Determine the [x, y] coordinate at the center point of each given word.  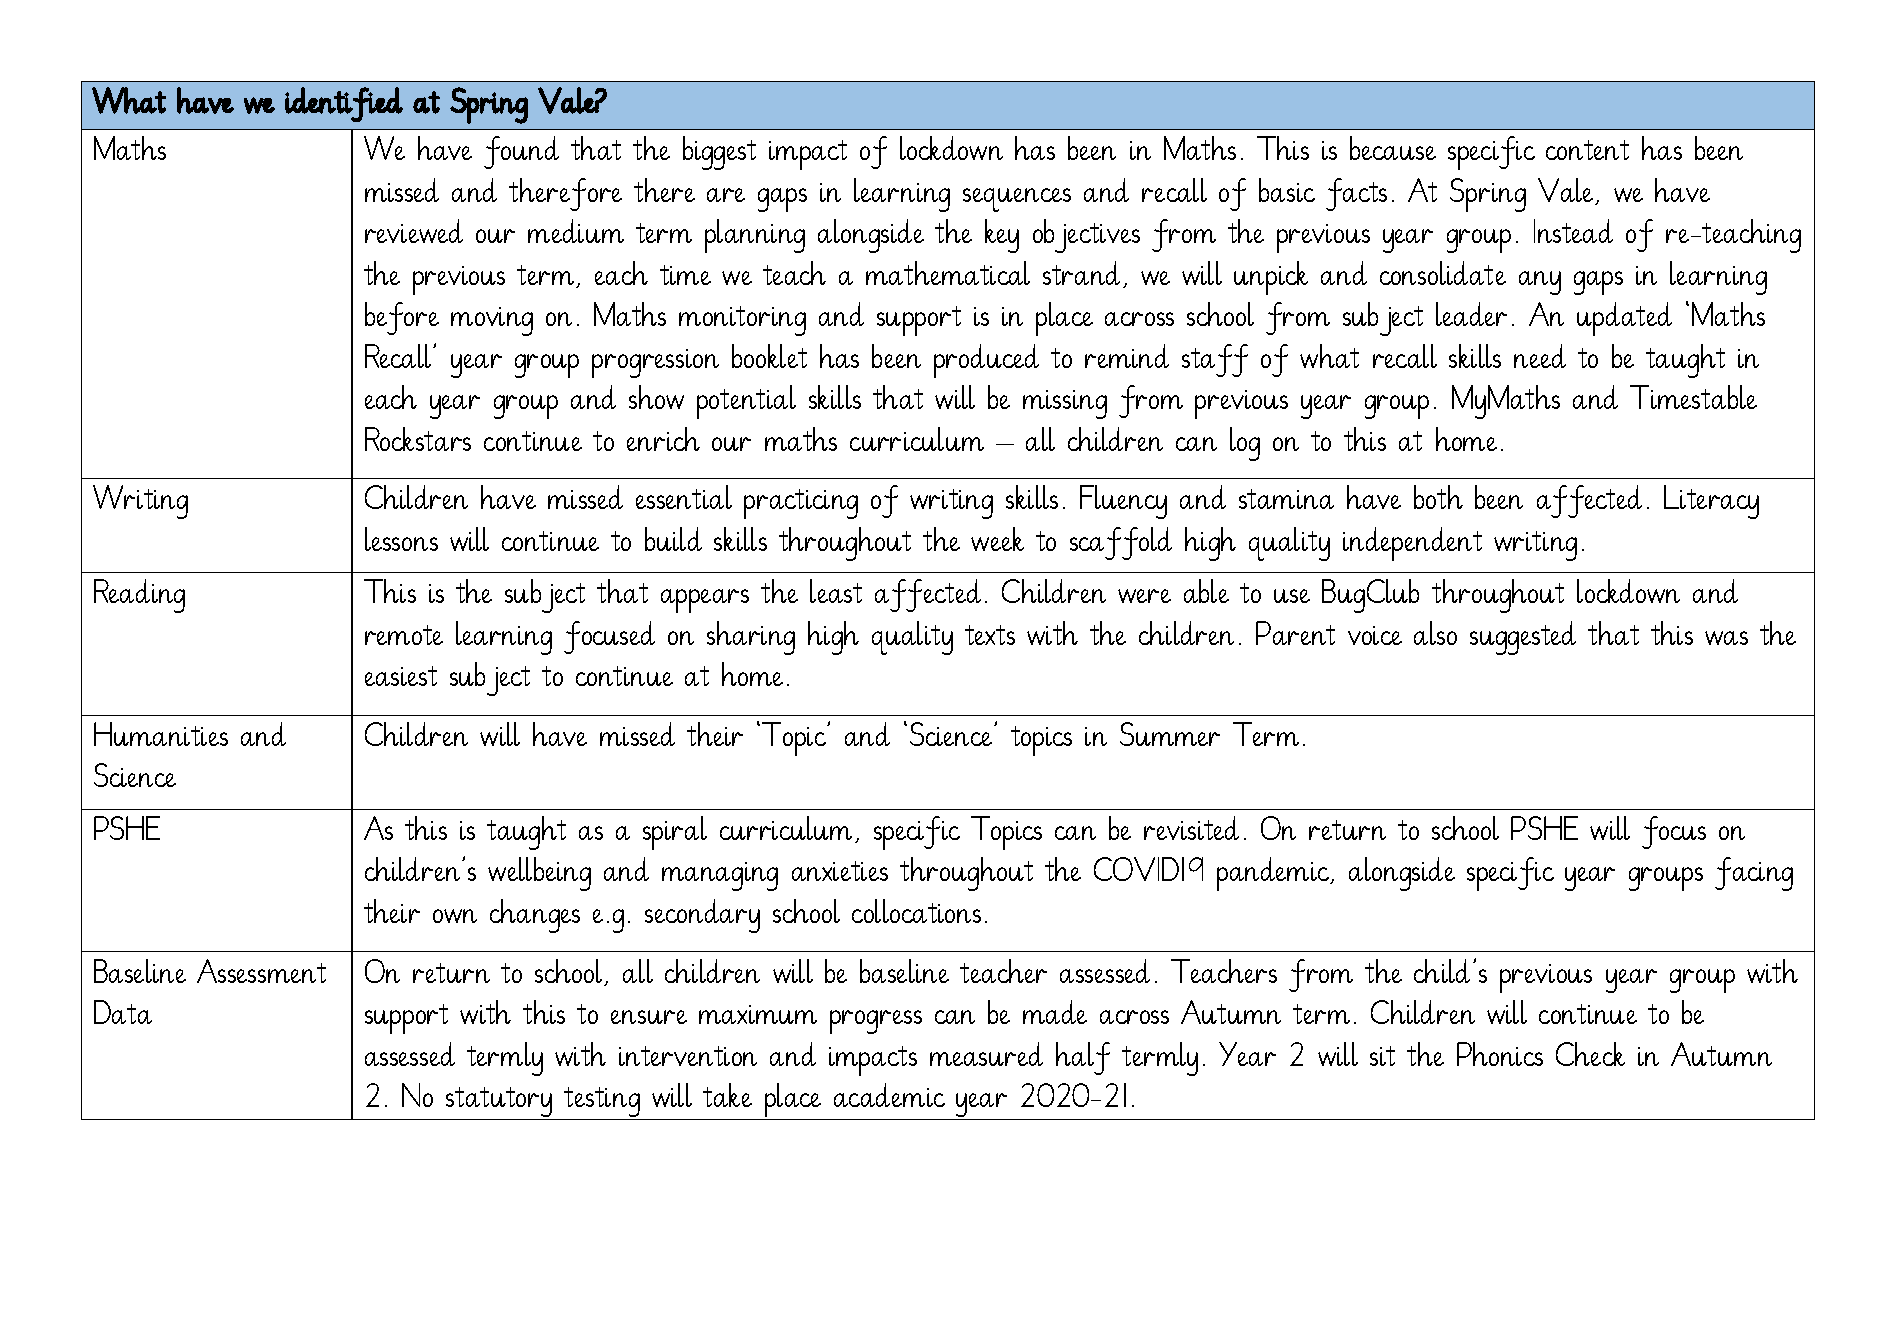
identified [344, 104]
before [402, 318]
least [836, 591]
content [1587, 150]
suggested [1523, 638]
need [1540, 356]
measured [986, 1054]
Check [1590, 1054]
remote [404, 635]
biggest [719, 153]
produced [986, 361]
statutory [499, 1103]
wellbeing [539, 874]
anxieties [840, 871]
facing [1754, 874]
